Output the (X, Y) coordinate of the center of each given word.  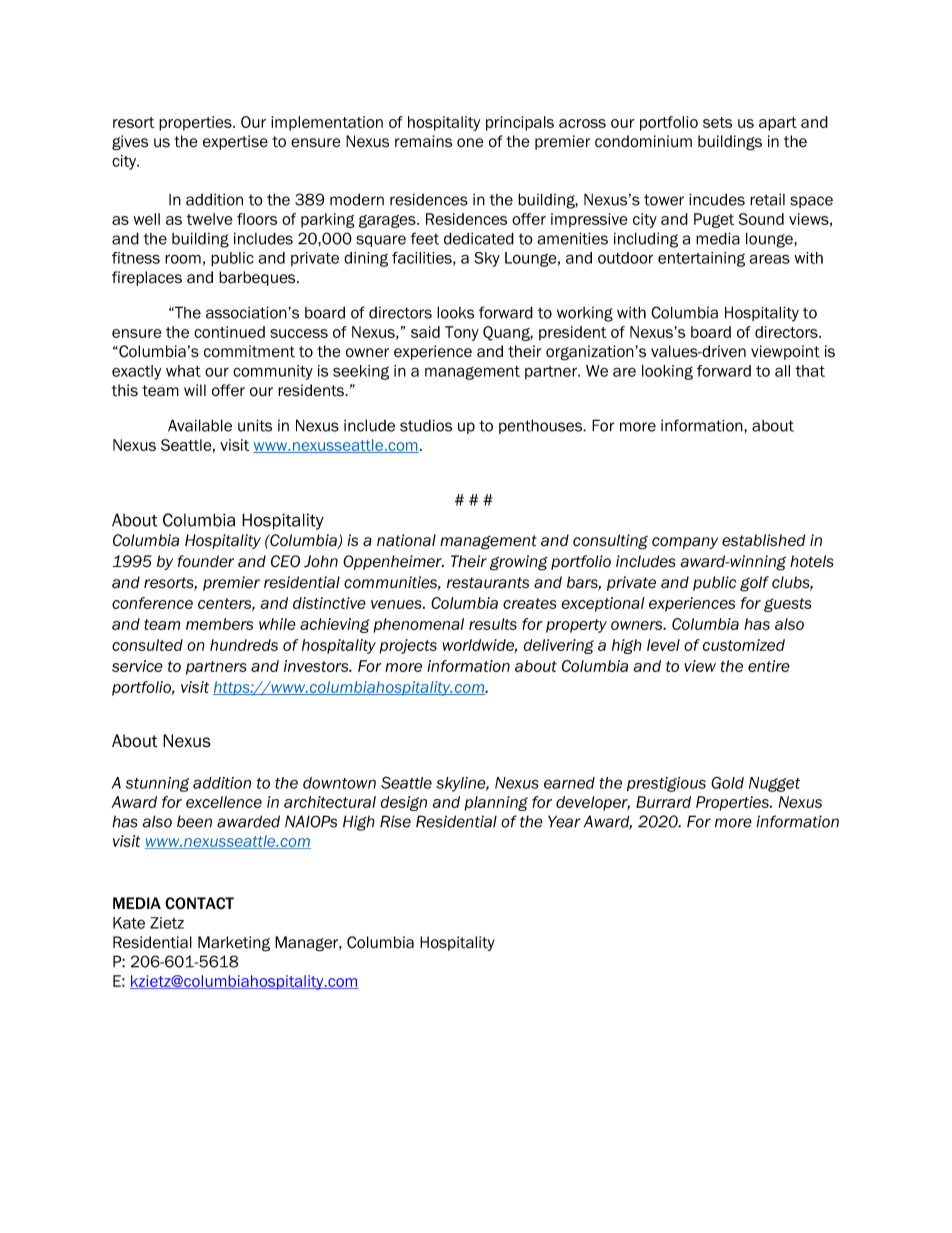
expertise (235, 142)
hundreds (244, 645)
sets (717, 122)
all (782, 371)
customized (744, 645)
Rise (395, 821)
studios (426, 425)
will (195, 390)
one (470, 143)
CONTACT (199, 903)
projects (408, 646)
